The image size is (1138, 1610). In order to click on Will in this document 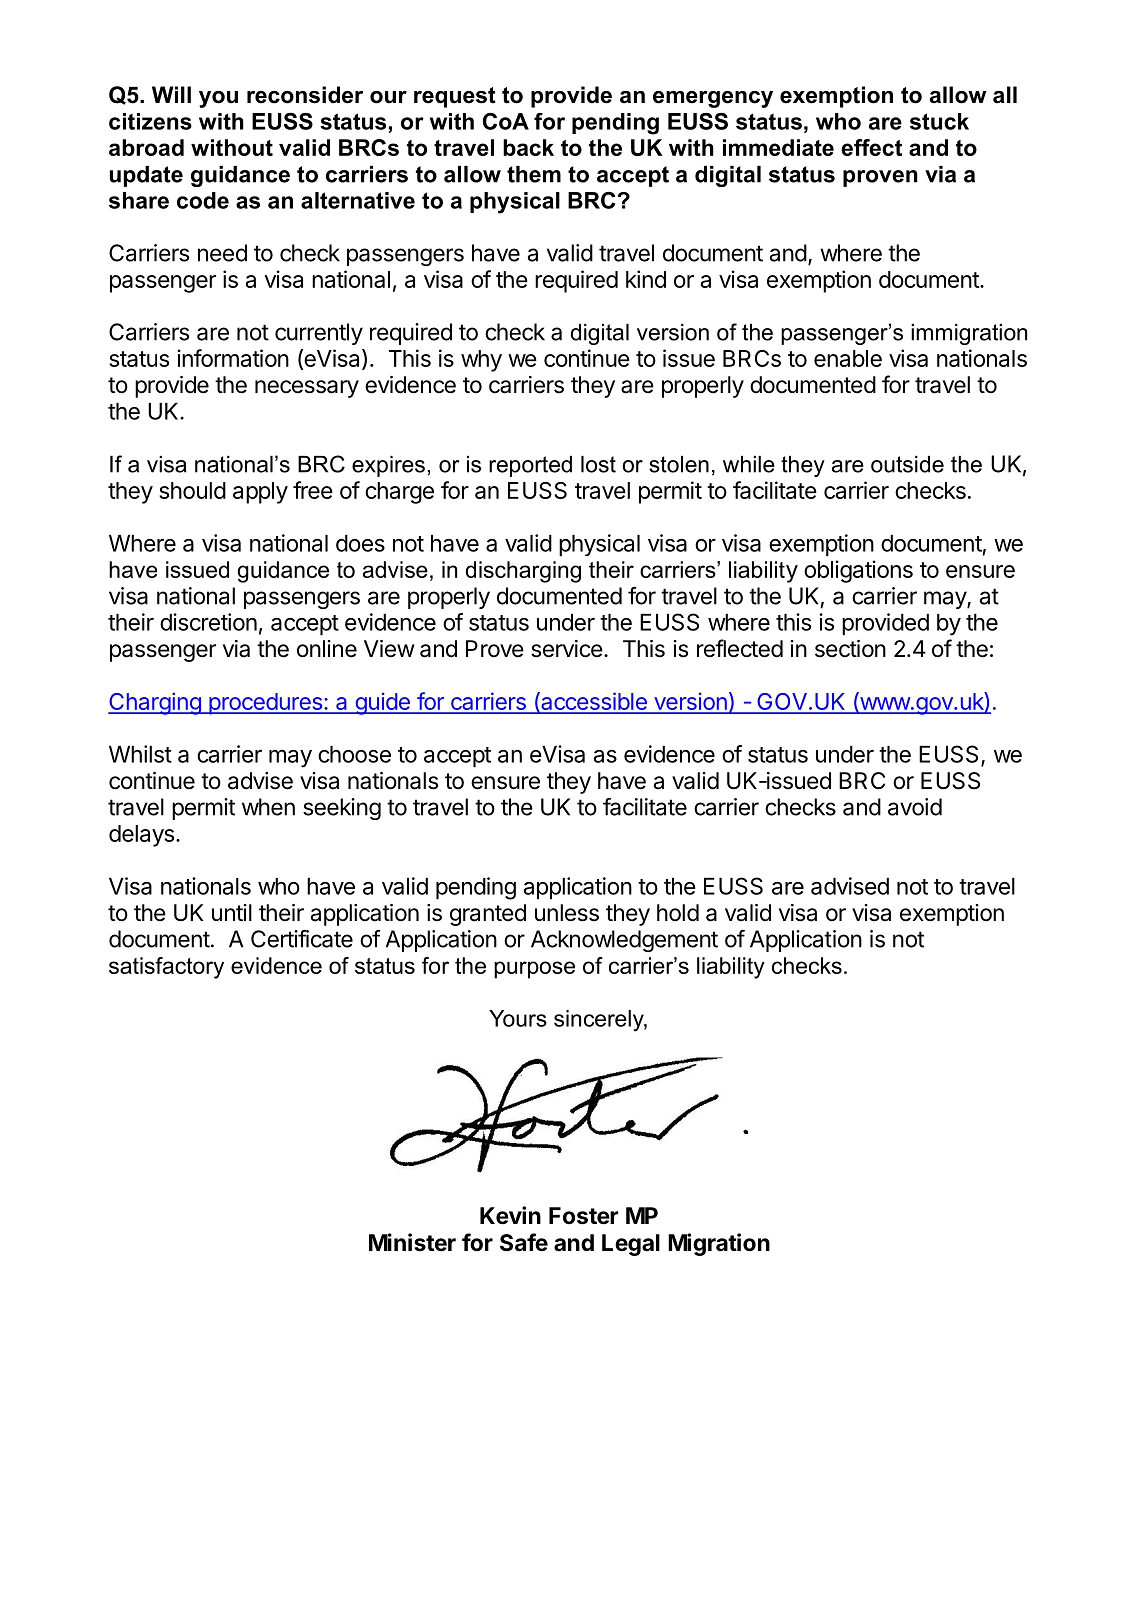, I will do `click(171, 94)`.
